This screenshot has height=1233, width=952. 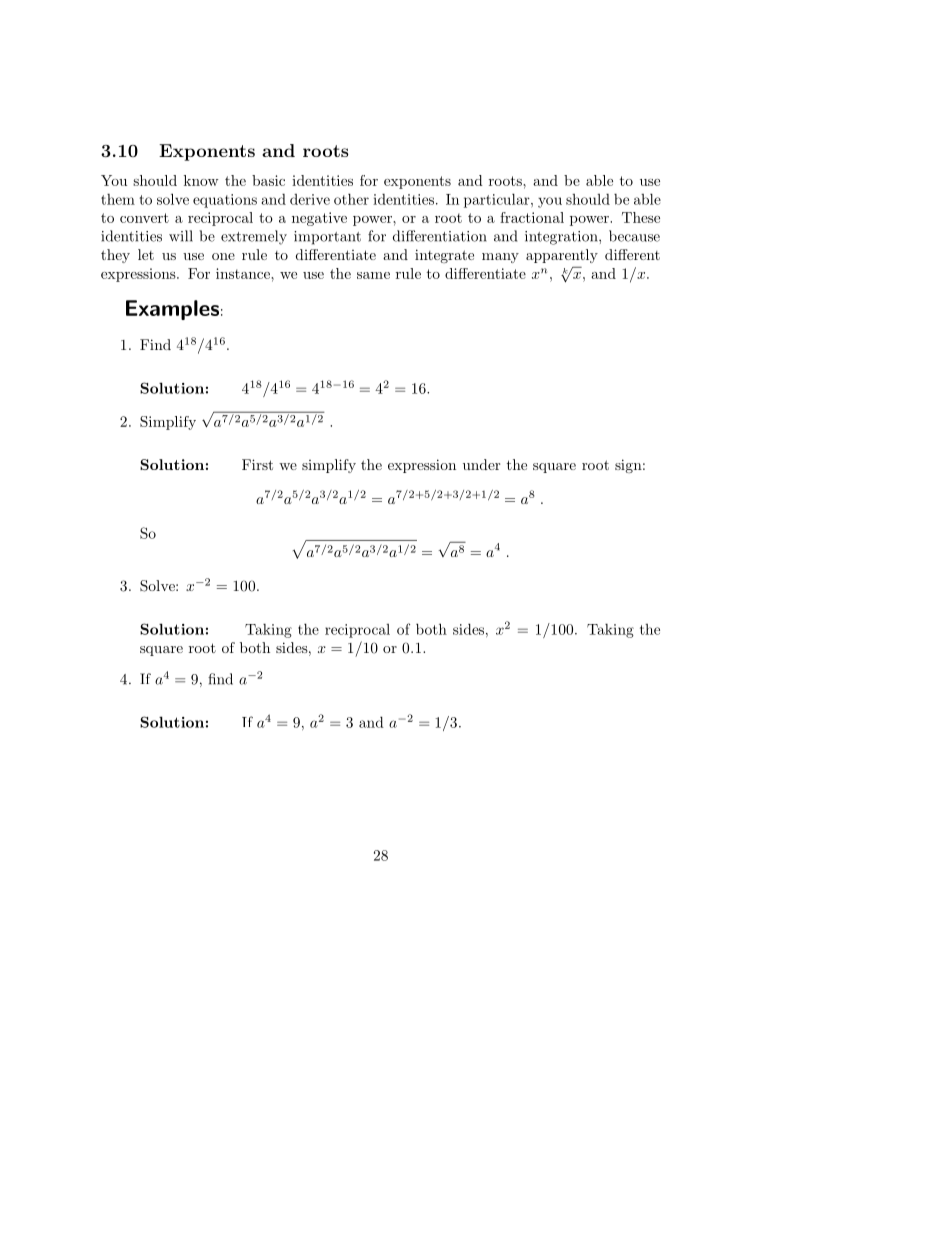 I want to click on First, so click(x=257, y=464).
